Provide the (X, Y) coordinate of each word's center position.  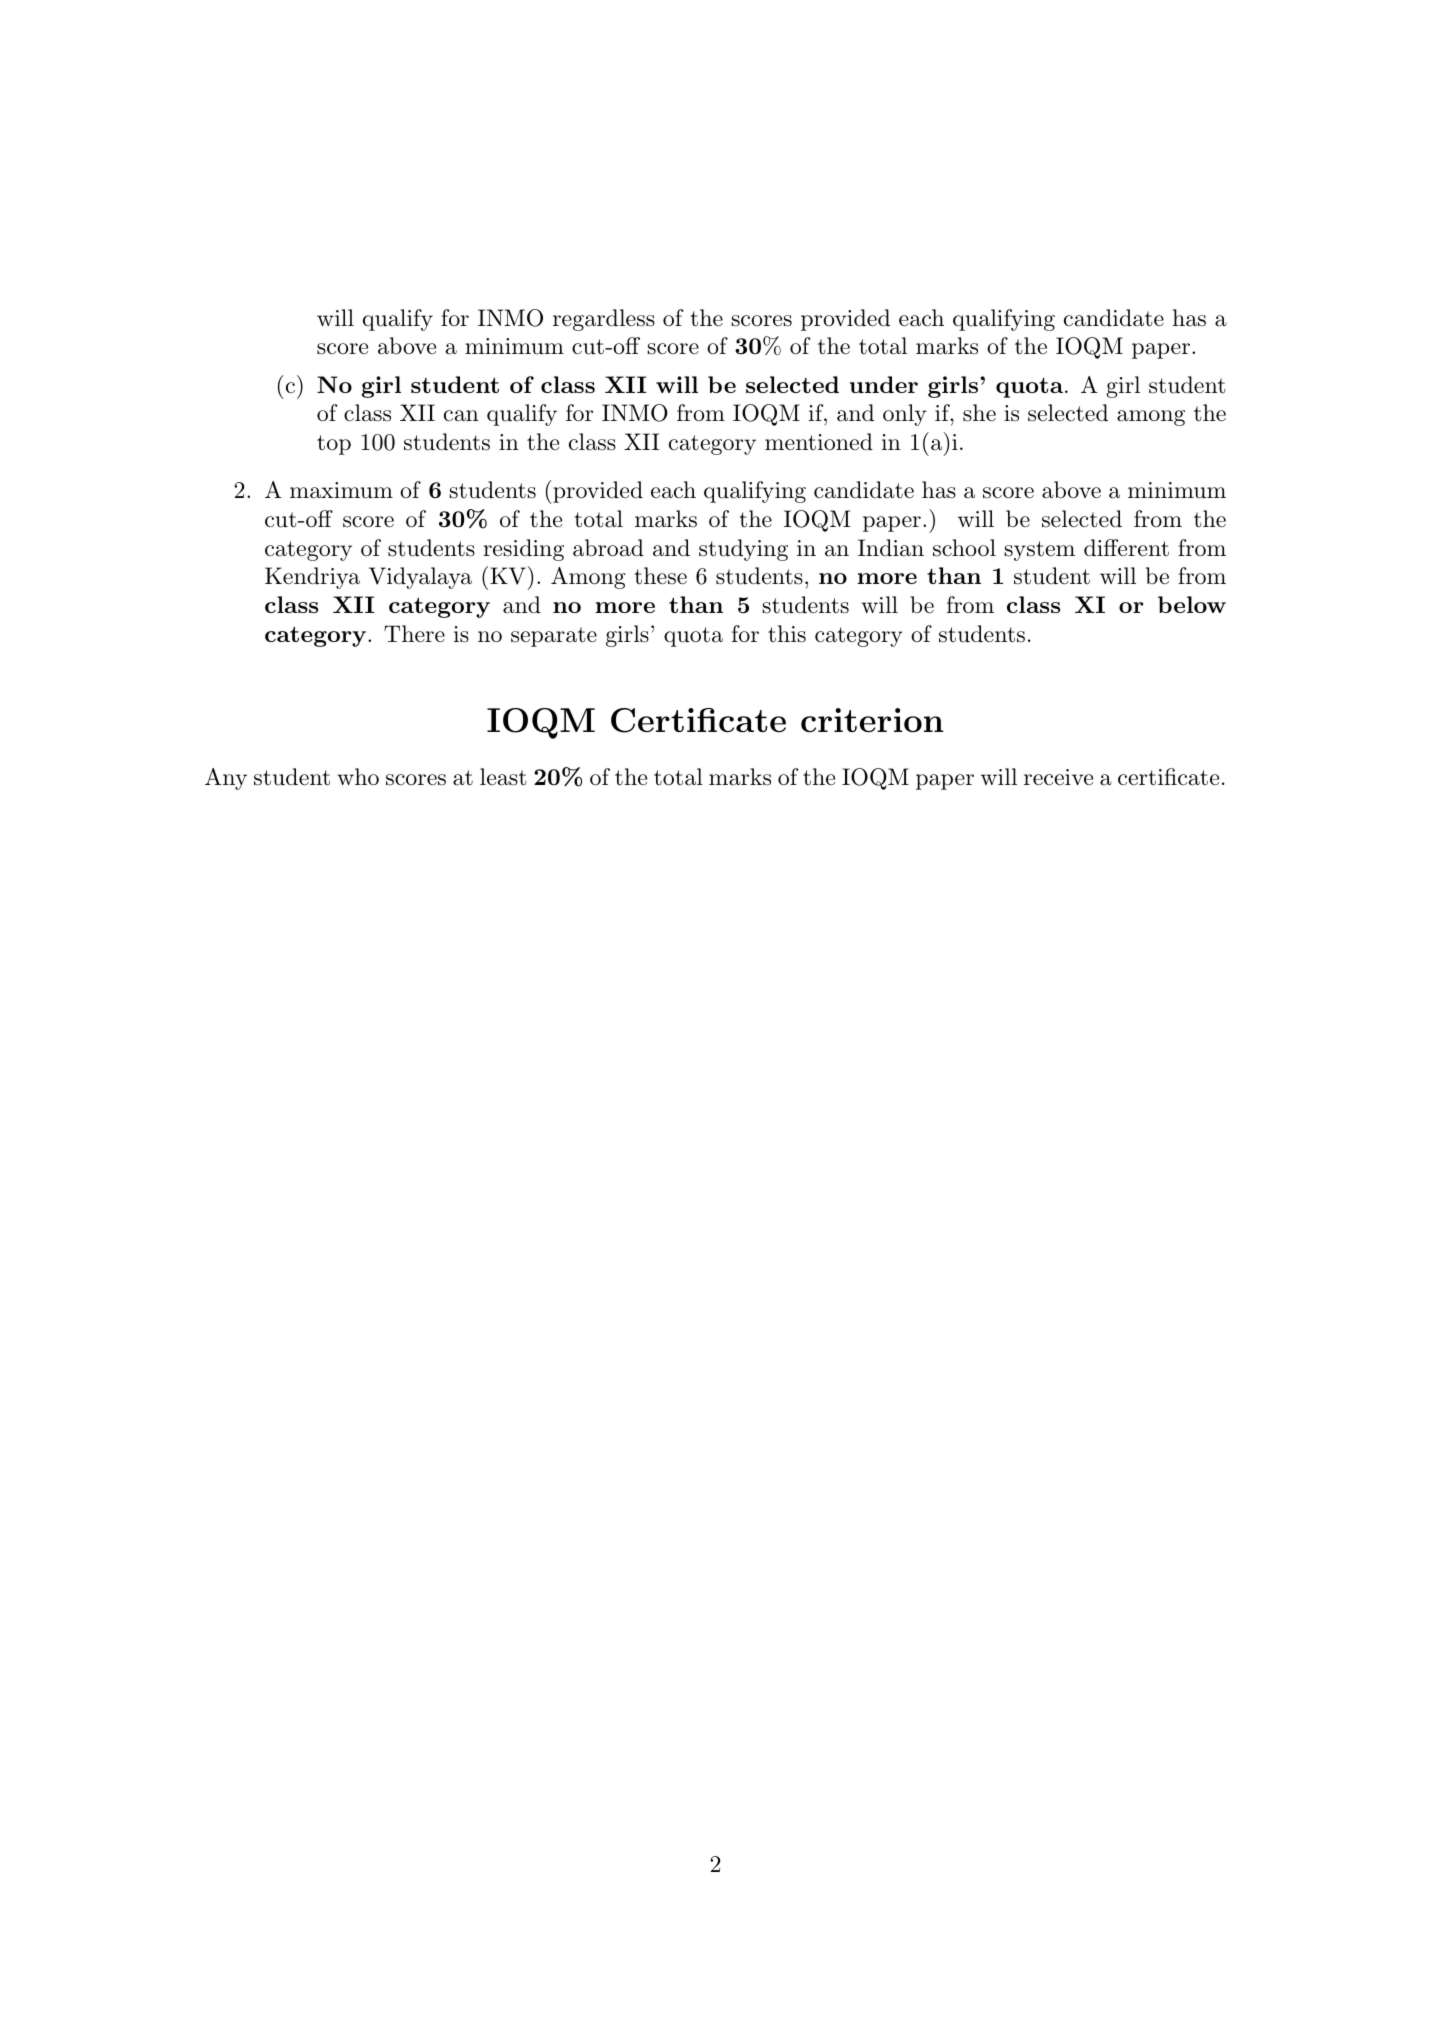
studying (743, 550)
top (334, 445)
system (1039, 551)
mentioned (819, 442)
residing (523, 550)
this (787, 634)
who (358, 777)
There (414, 634)
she (979, 413)
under (884, 384)
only (905, 415)
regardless (604, 320)
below (1192, 604)
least (503, 777)
